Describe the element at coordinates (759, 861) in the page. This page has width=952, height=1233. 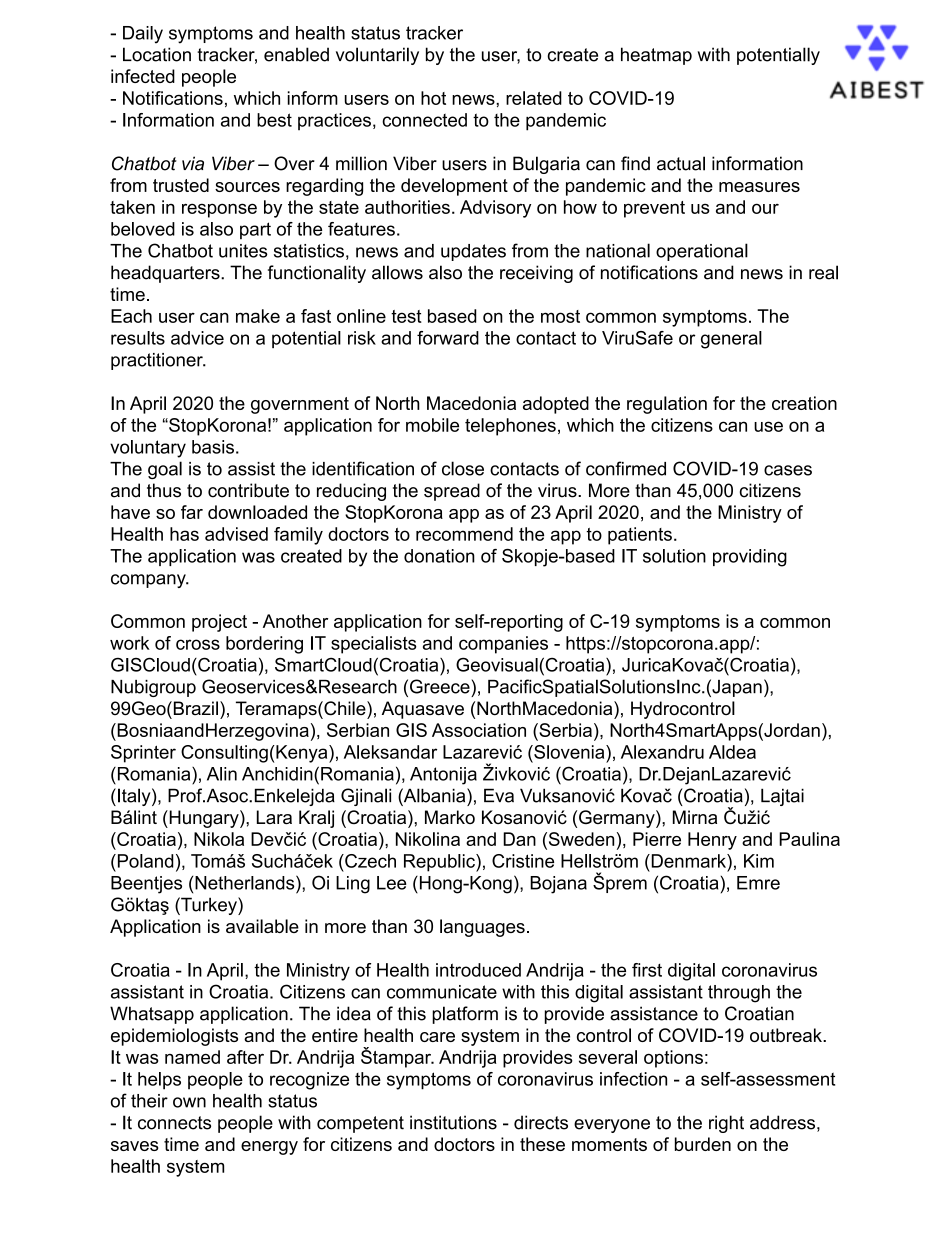
I see `Kim` at that location.
